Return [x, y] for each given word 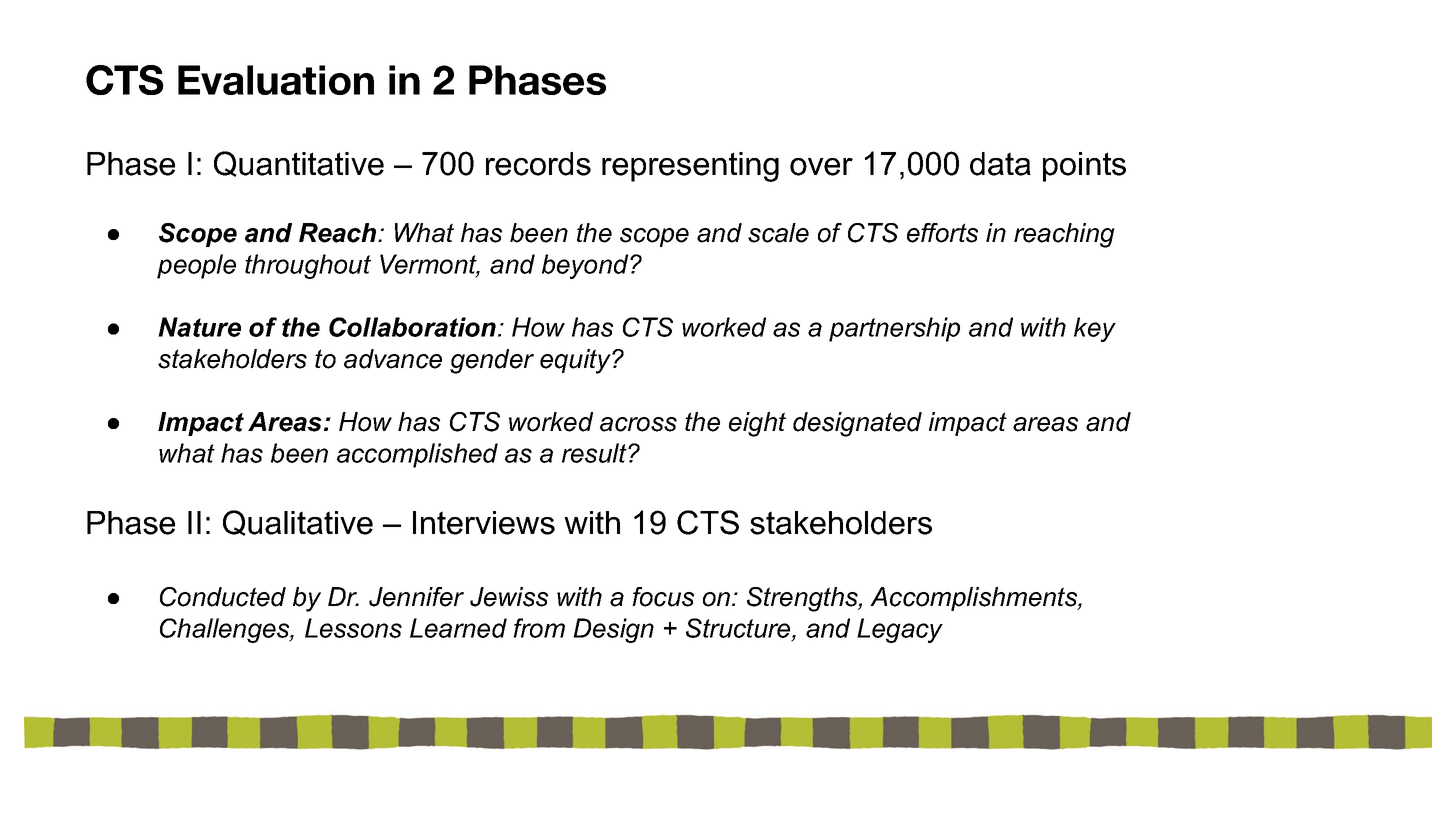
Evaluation [276, 80]
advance [393, 359]
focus [663, 597]
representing [690, 167]
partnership [894, 329]
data [1000, 164]
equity [576, 361]
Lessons [353, 628]
